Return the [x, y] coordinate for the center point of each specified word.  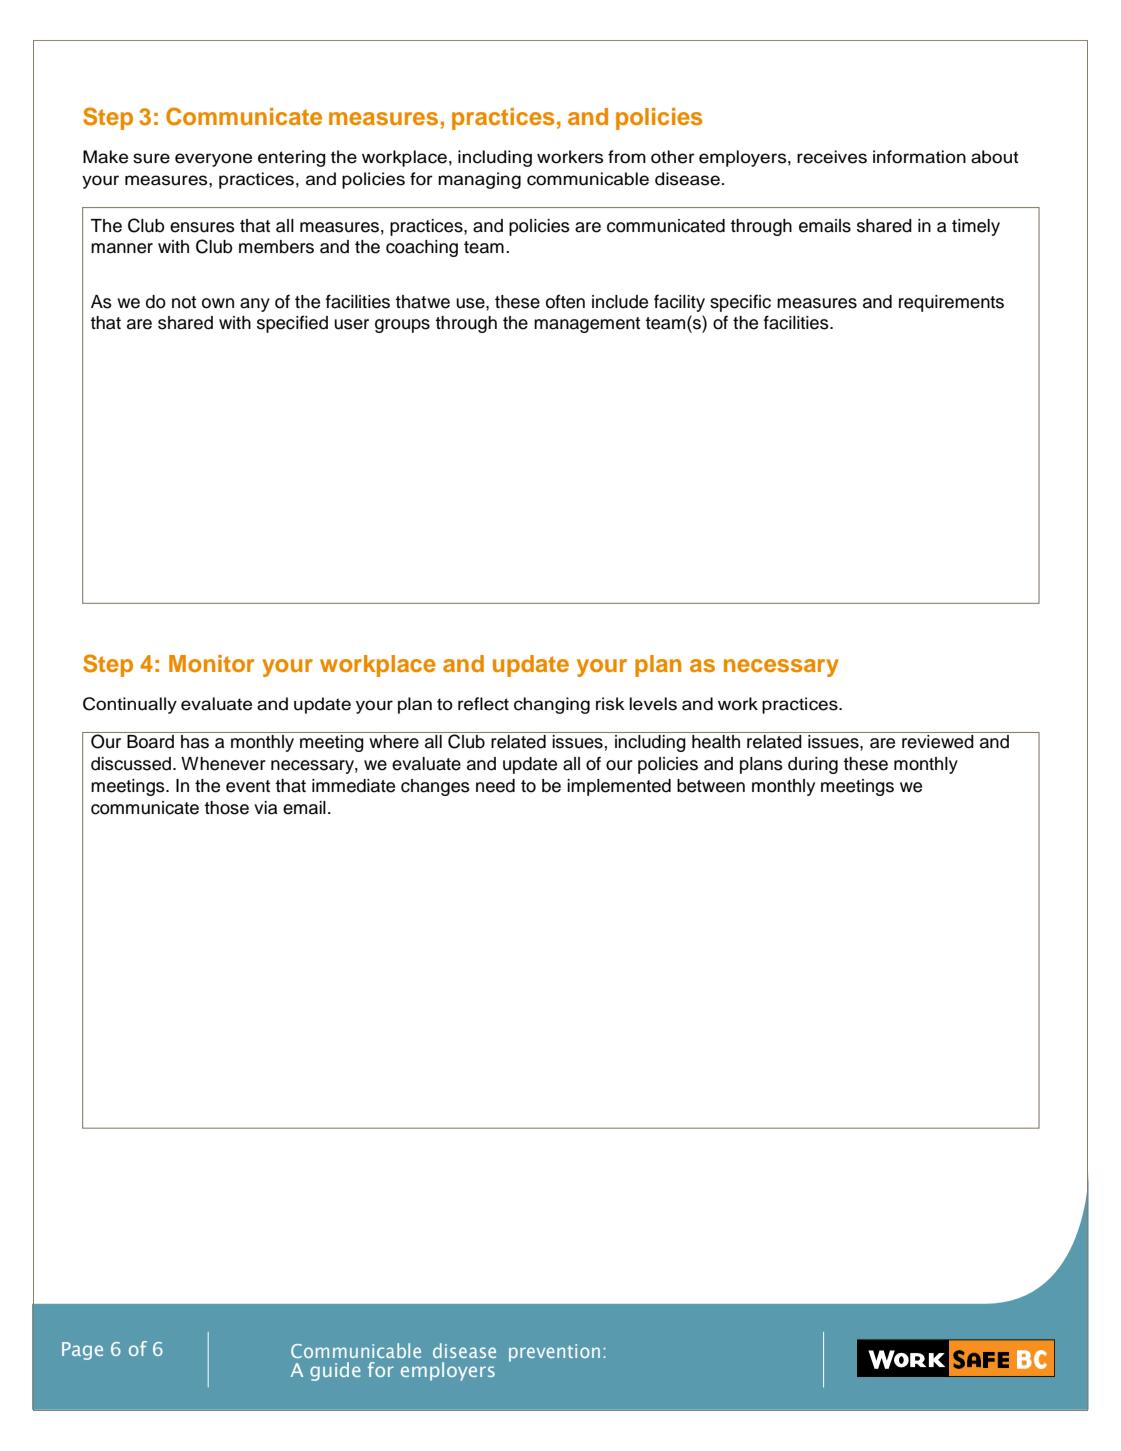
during [813, 765]
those [226, 808]
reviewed [938, 742]
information [919, 157]
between [711, 786]
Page [82, 1351]
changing [552, 705]
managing [479, 180]
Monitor [211, 663]
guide [335, 1371]
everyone [213, 160]
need [495, 786]
